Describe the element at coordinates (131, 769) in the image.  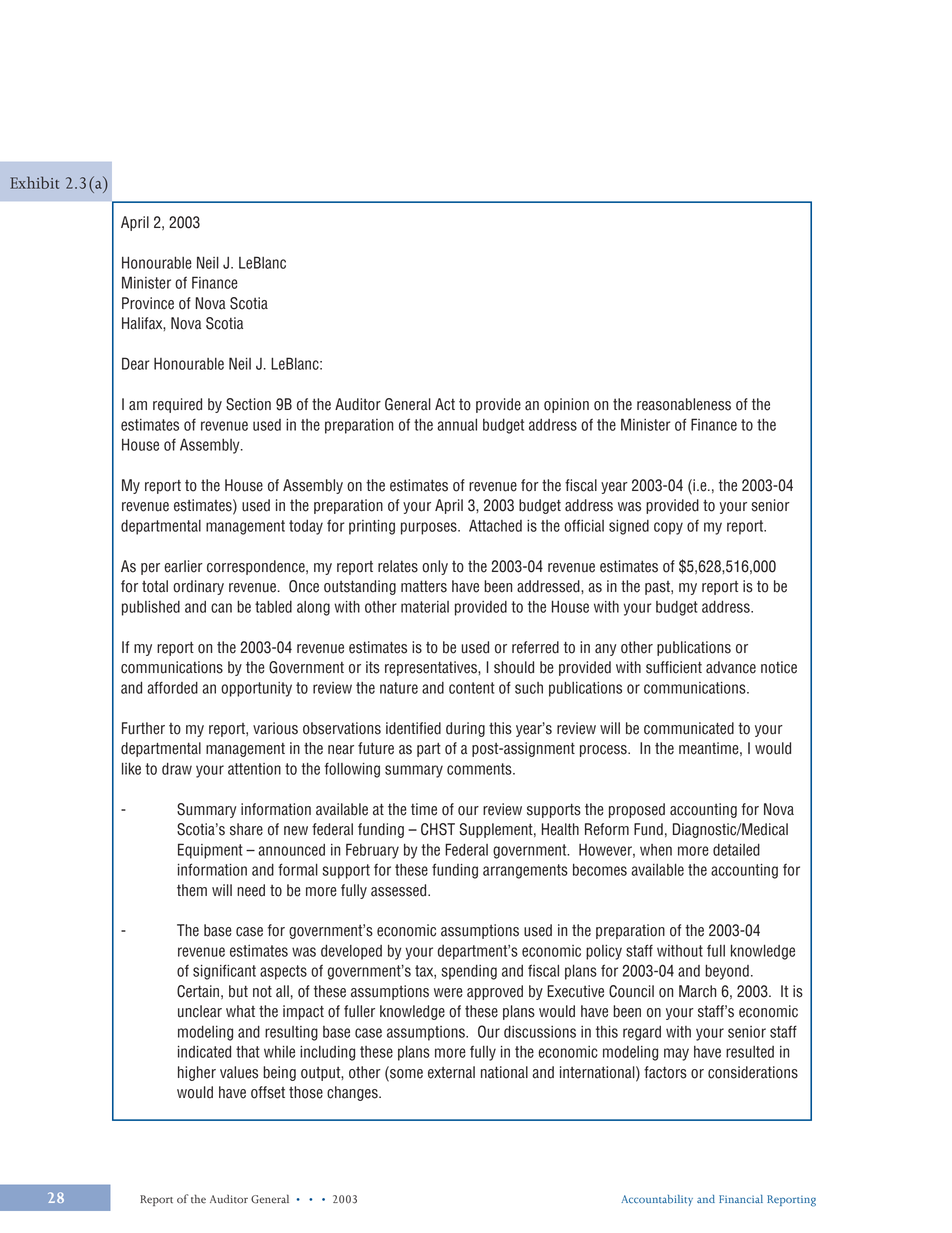
I see `like` at that location.
